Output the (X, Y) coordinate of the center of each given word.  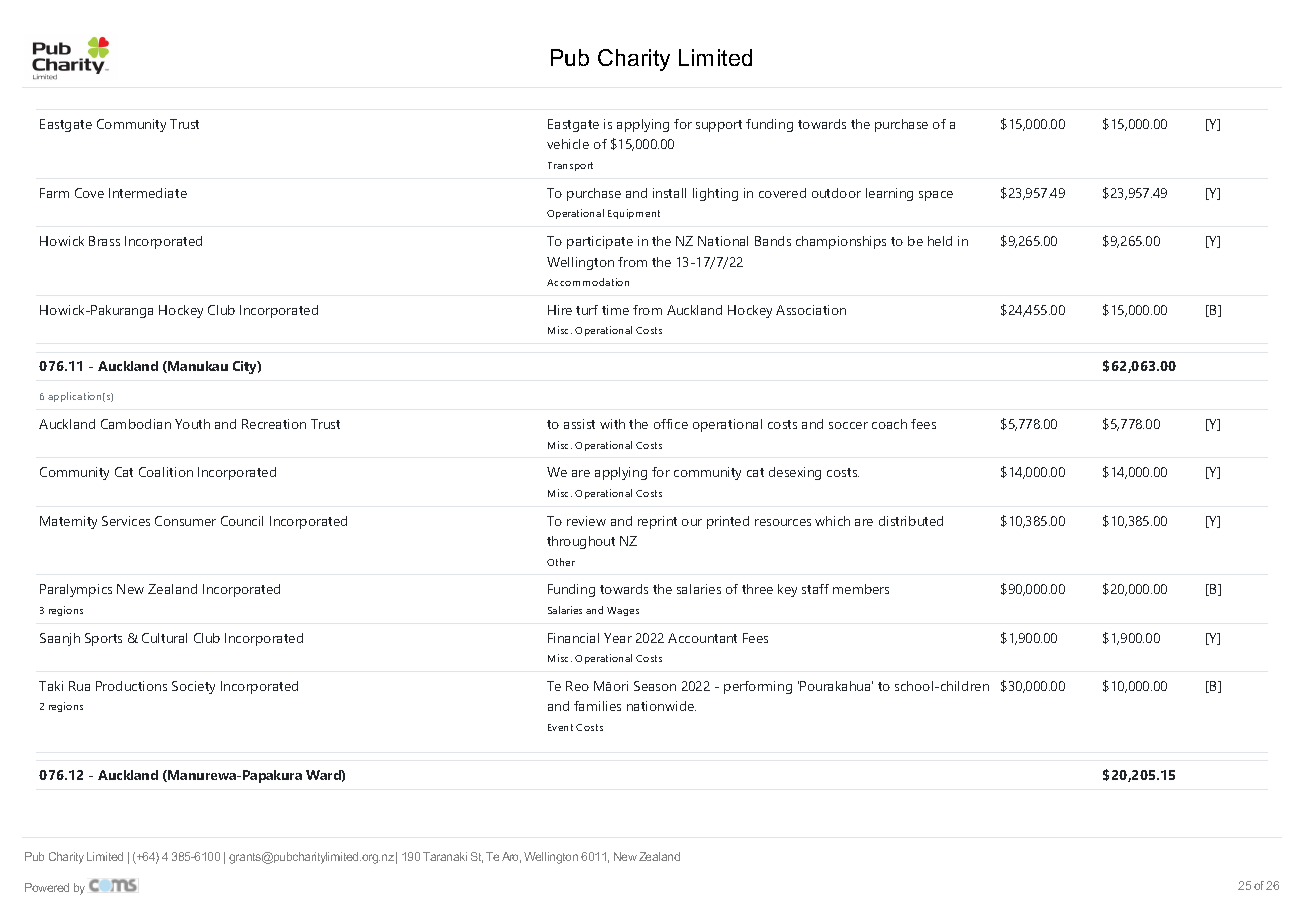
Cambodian (136, 424)
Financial (573, 638)
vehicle (568, 144)
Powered (47, 887)
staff (815, 589)
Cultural (164, 638)
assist (579, 424)
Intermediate (148, 193)
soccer (848, 425)
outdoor (836, 193)
